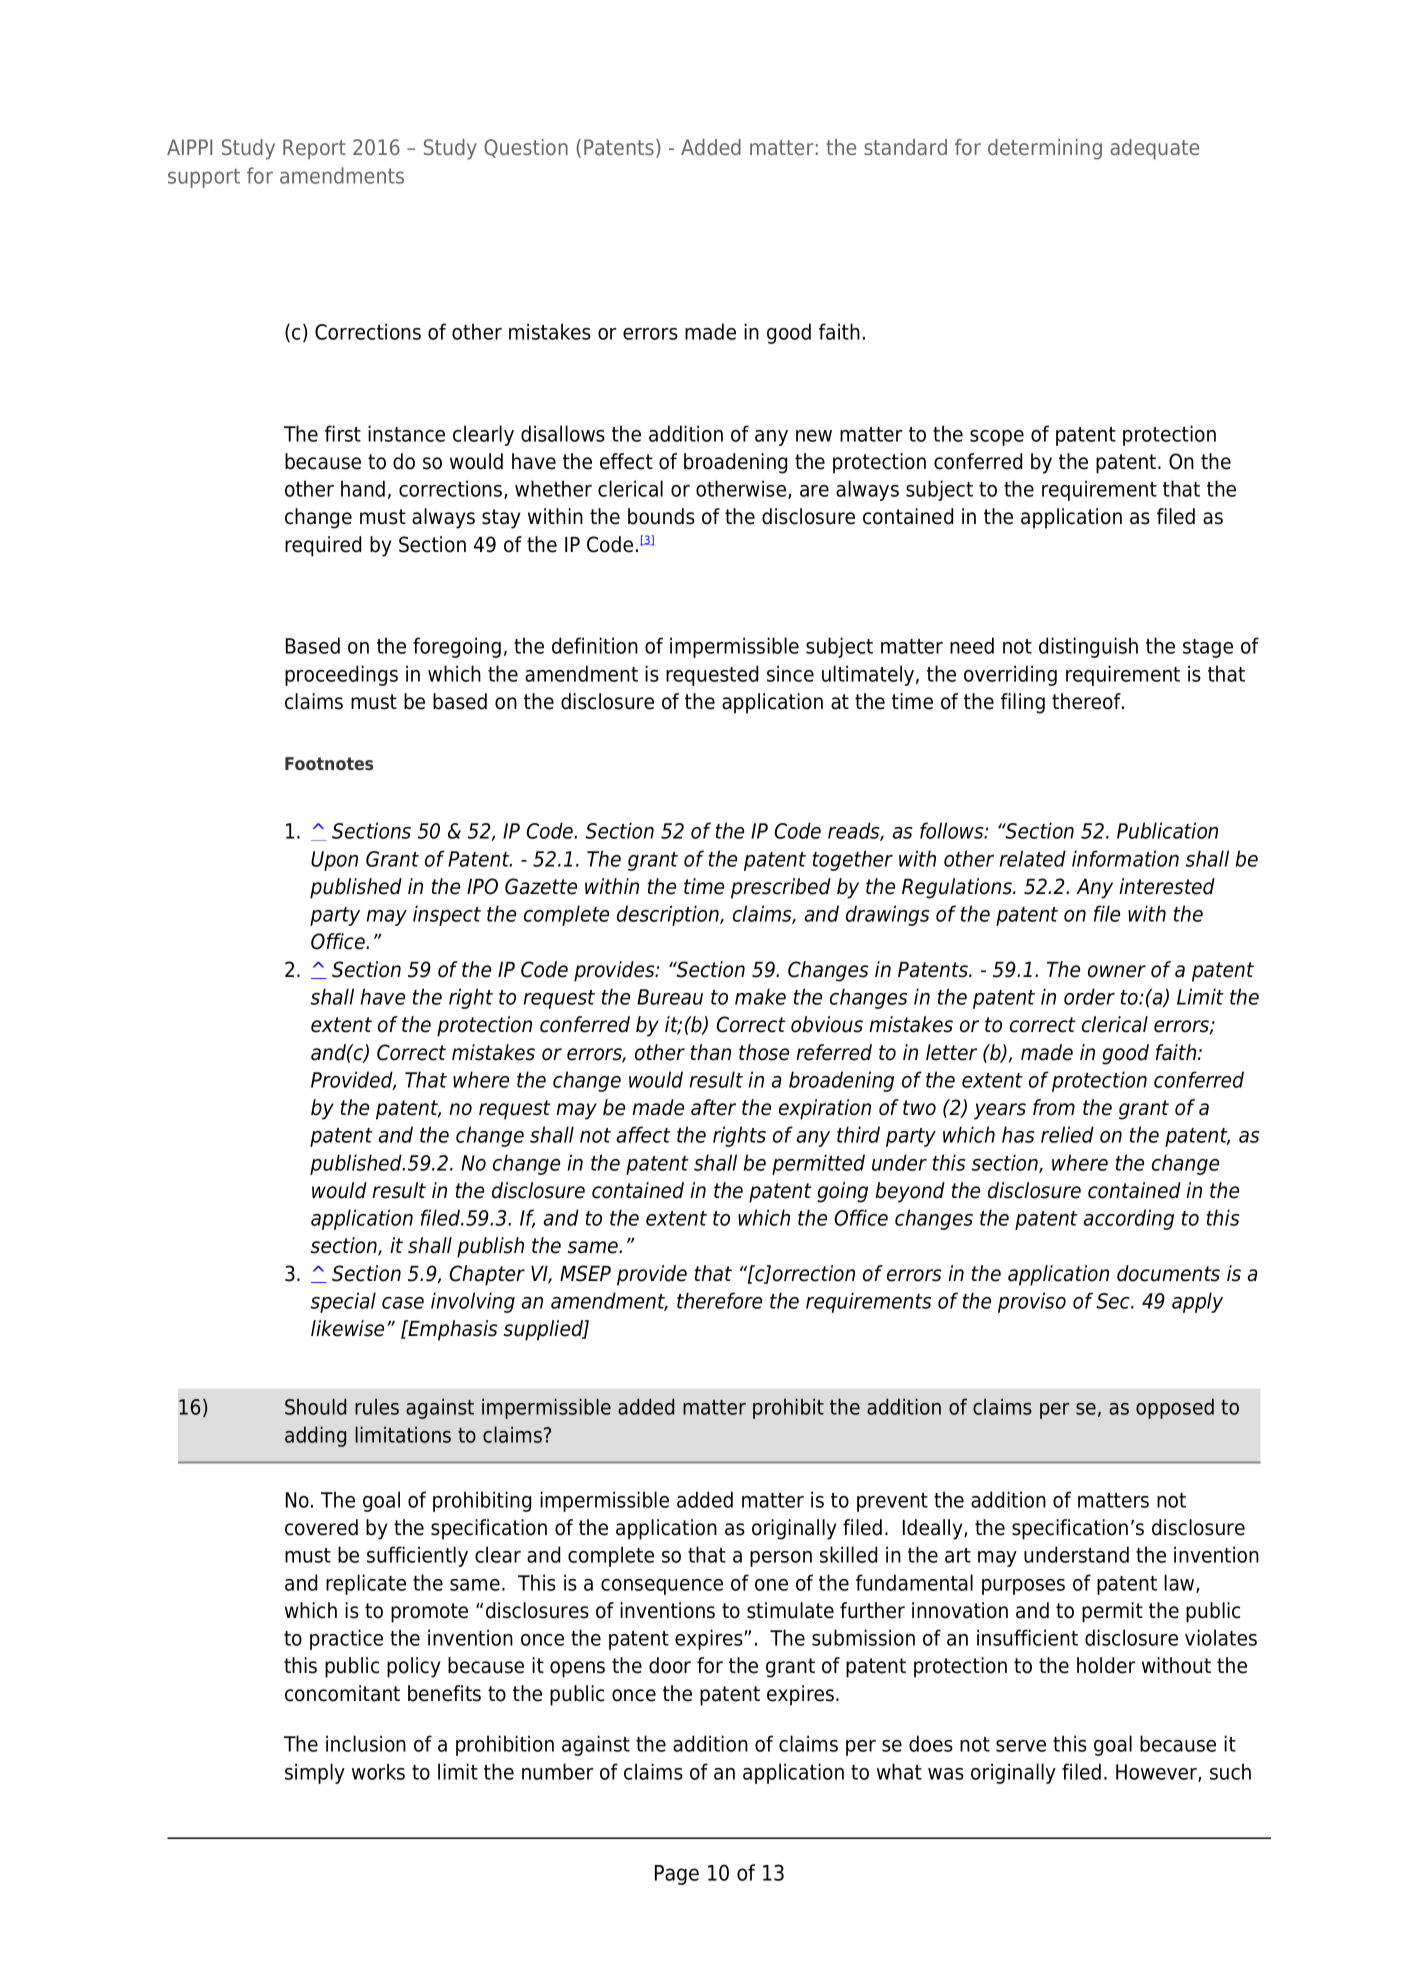 Image resolution: width=1405 pixels, height=1988 pixels. I want to click on simply, so click(315, 1773).
